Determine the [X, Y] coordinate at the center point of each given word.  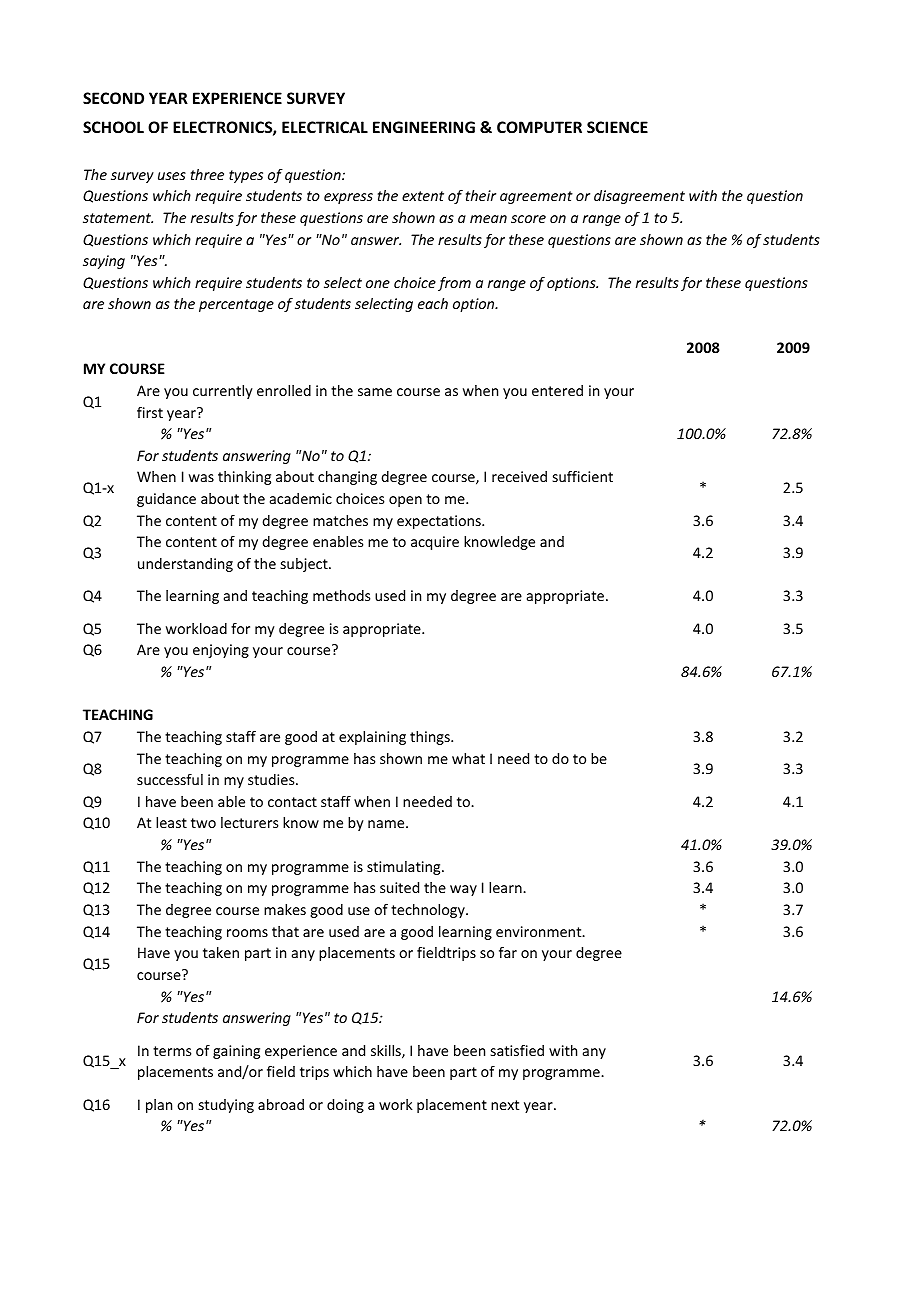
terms [172, 1051]
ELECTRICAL [325, 127]
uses [172, 176]
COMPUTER [539, 127]
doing [345, 1106]
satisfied [517, 1050]
